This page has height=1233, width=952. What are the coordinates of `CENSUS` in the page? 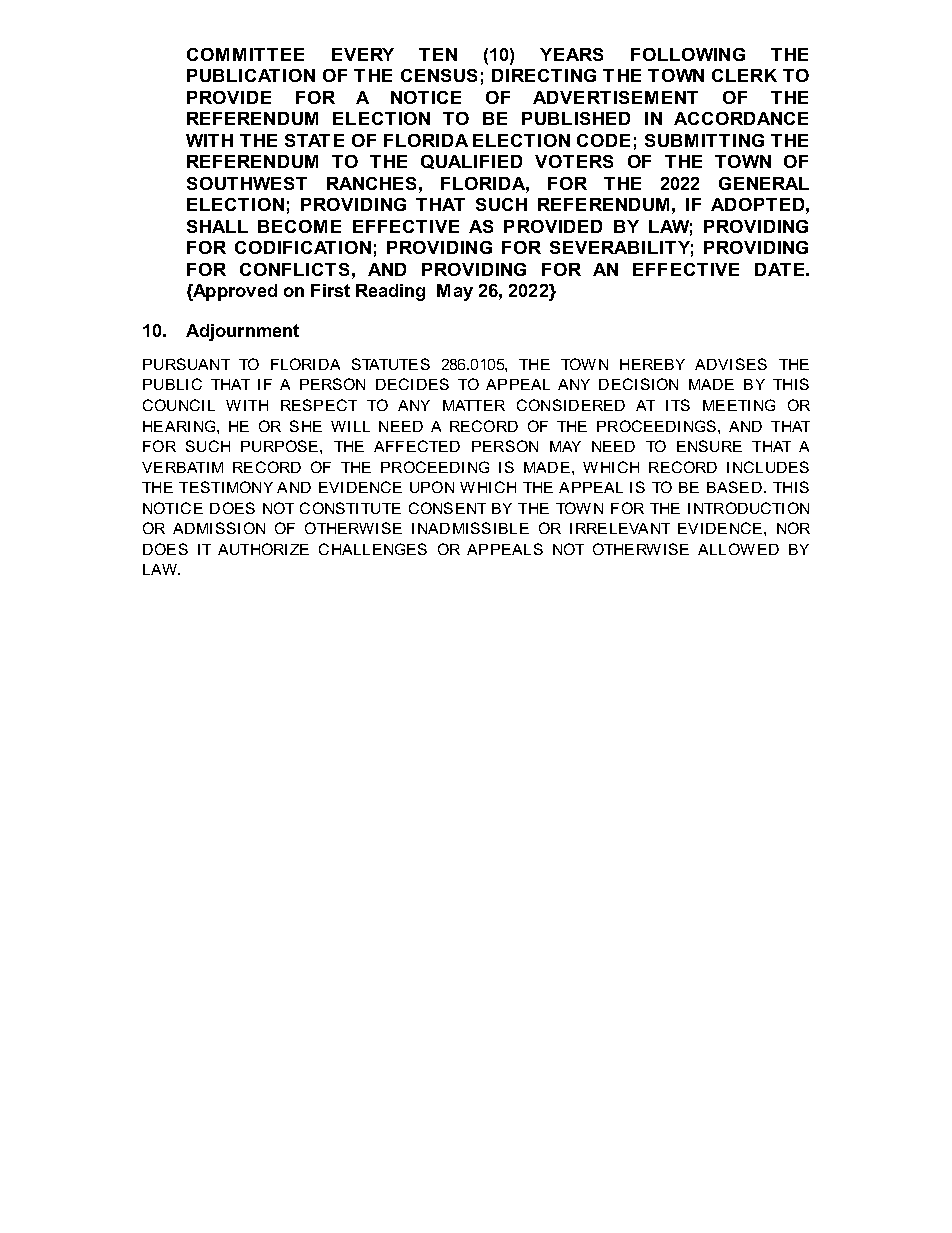 It's located at (439, 75).
